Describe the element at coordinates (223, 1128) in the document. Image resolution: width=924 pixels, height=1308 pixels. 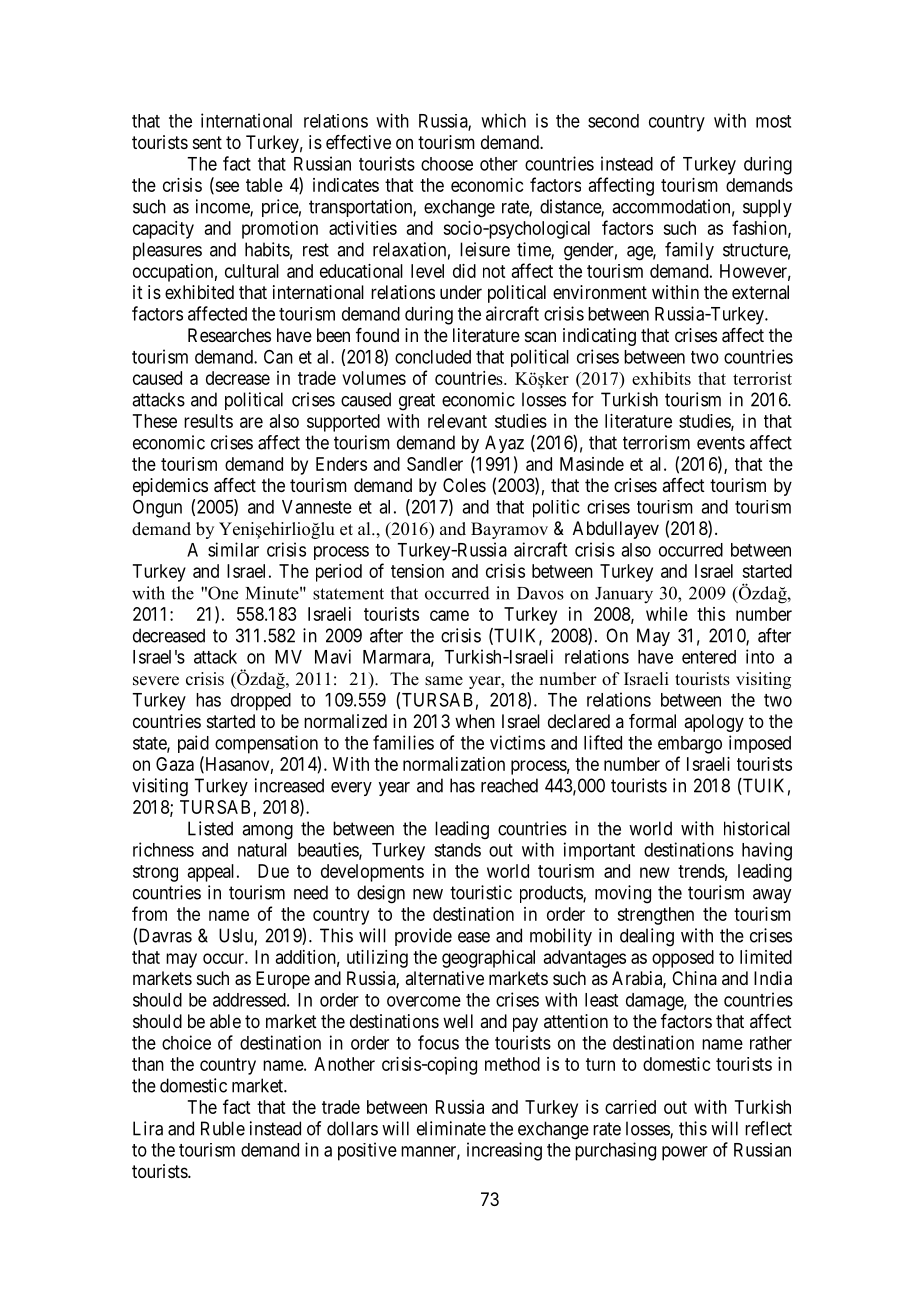
I see `Ruble` at that location.
